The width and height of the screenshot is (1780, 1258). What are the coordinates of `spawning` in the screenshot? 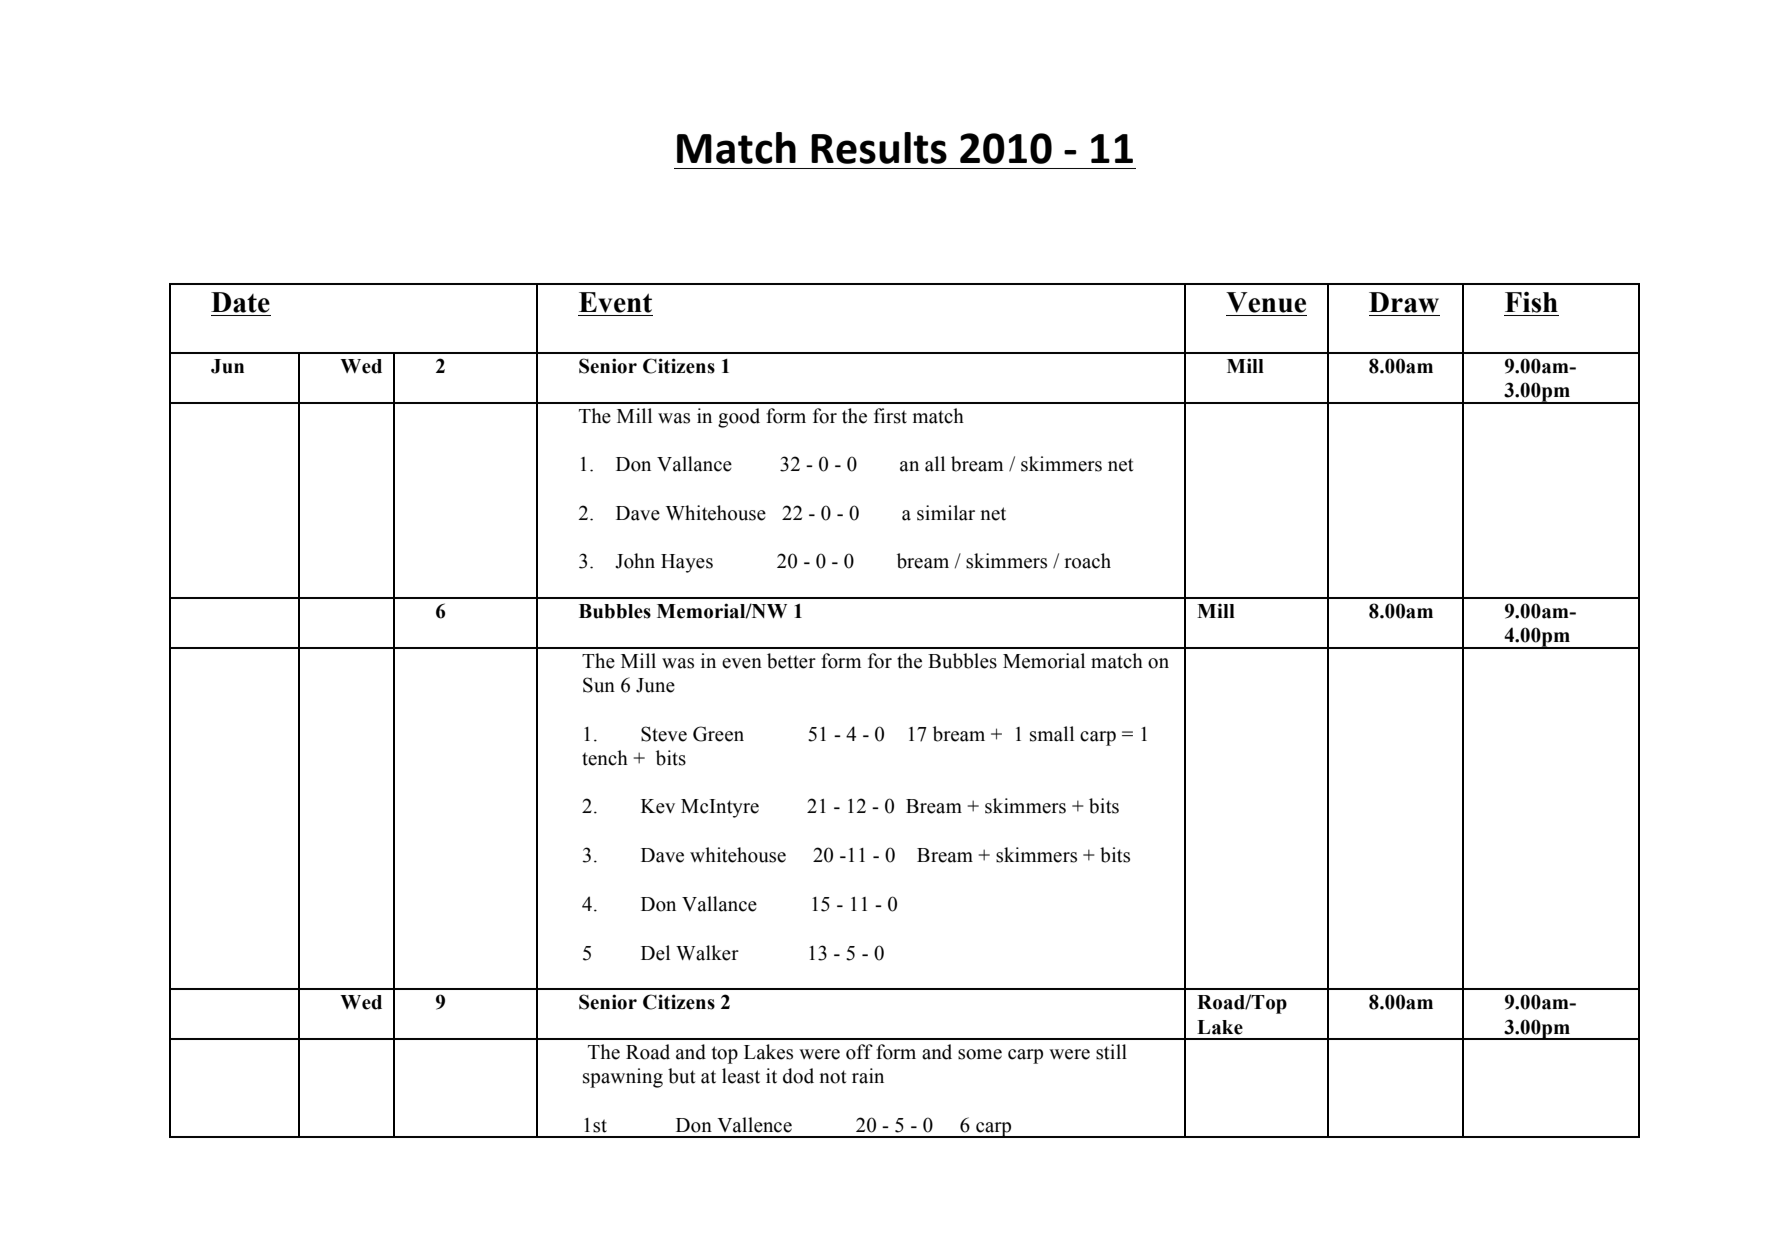 It's located at (623, 1078).
